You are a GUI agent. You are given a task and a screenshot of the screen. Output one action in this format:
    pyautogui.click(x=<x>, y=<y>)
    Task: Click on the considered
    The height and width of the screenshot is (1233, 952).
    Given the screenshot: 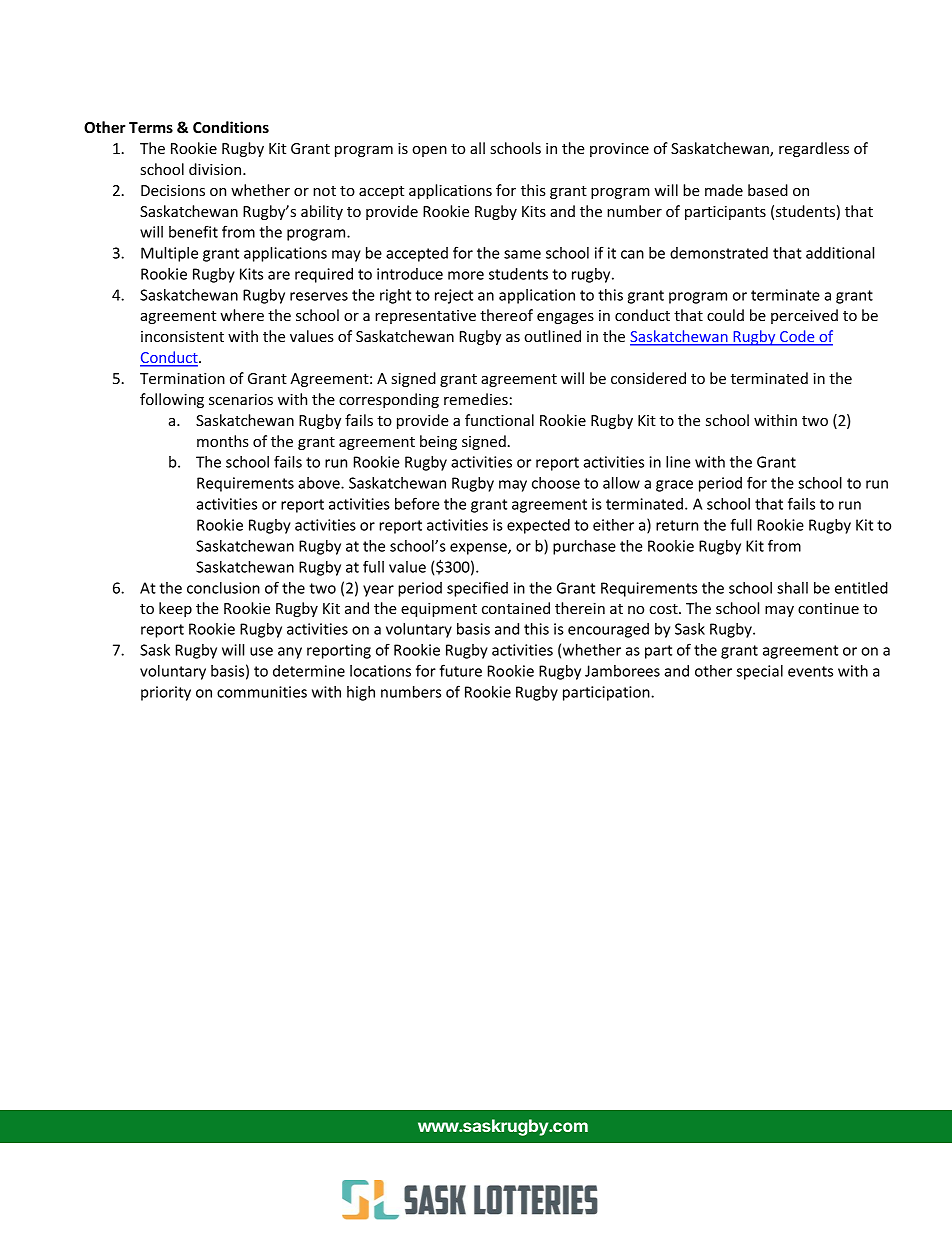 What is the action you would take?
    pyautogui.click(x=648, y=378)
